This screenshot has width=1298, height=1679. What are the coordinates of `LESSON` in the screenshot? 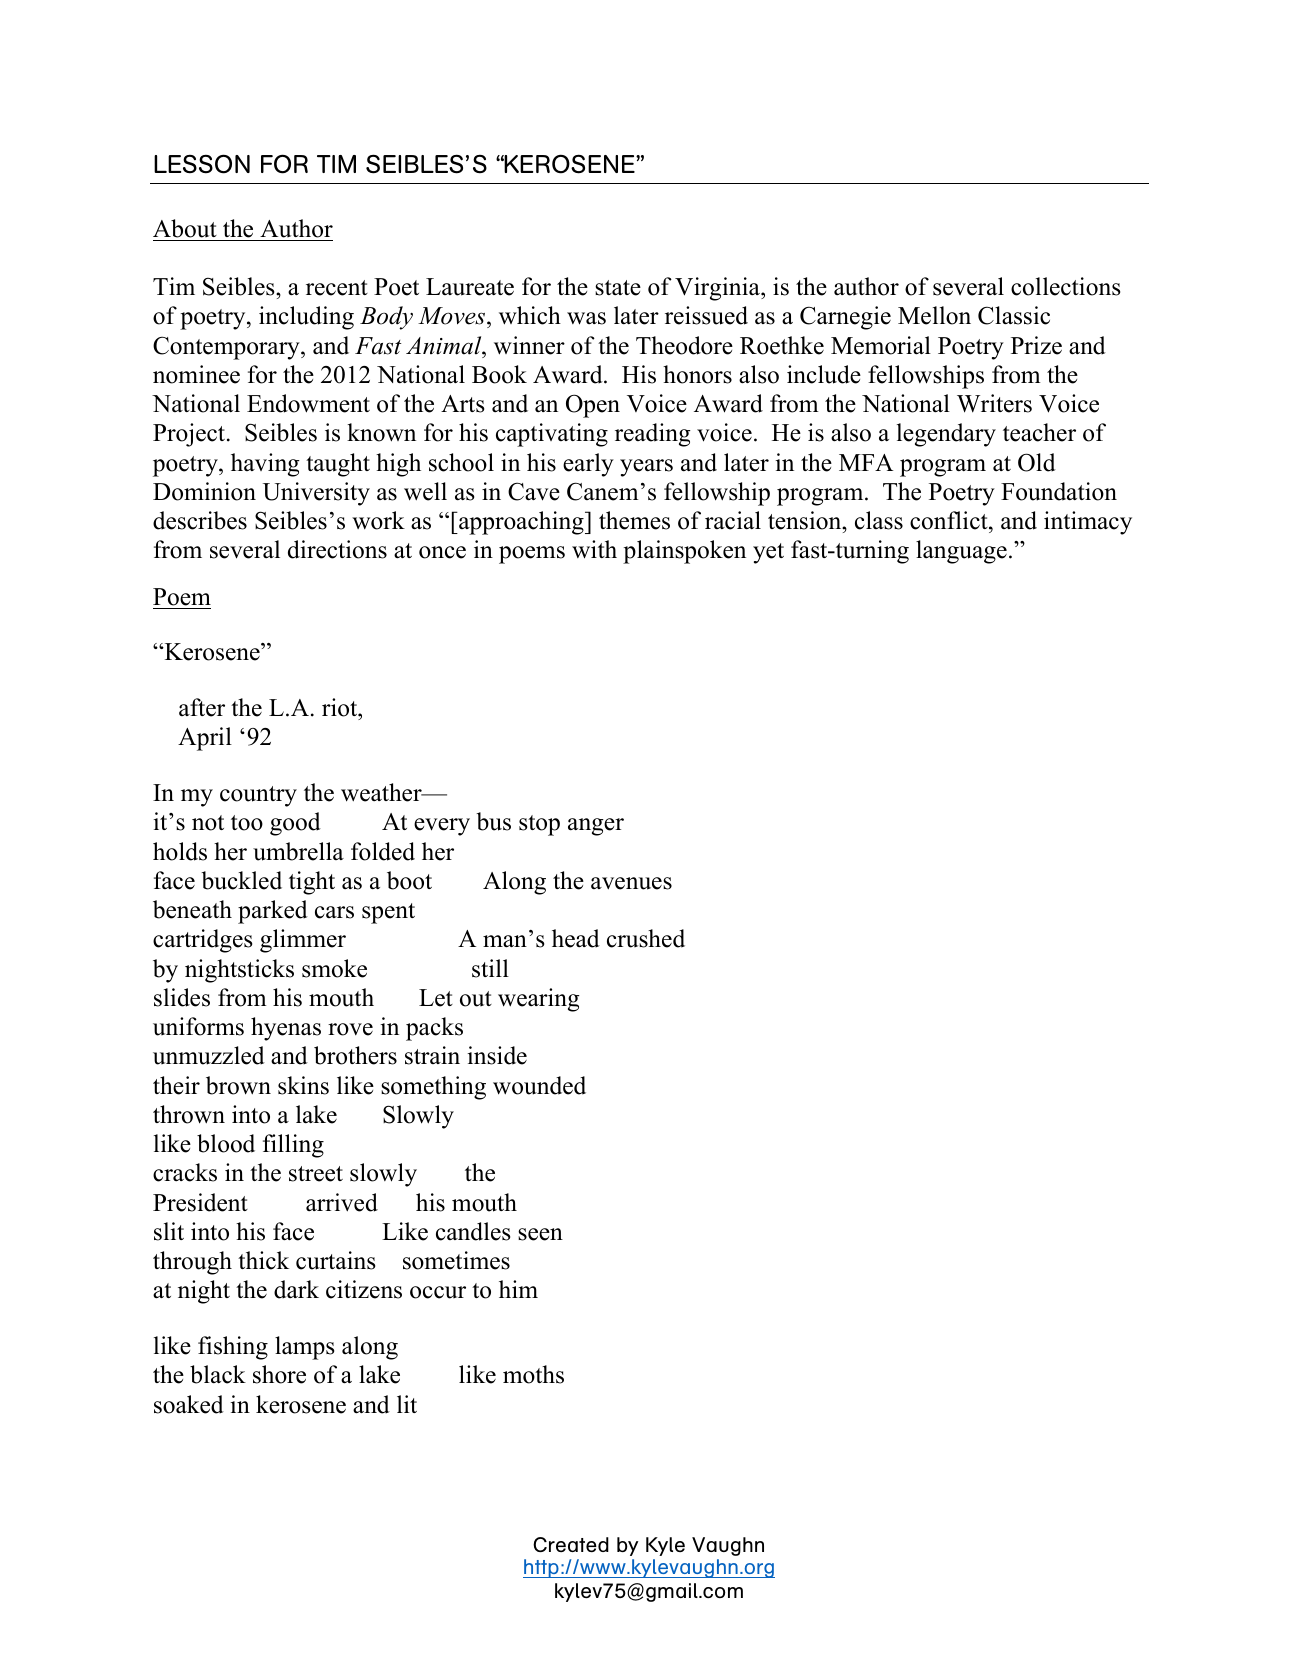 It's located at (202, 164).
